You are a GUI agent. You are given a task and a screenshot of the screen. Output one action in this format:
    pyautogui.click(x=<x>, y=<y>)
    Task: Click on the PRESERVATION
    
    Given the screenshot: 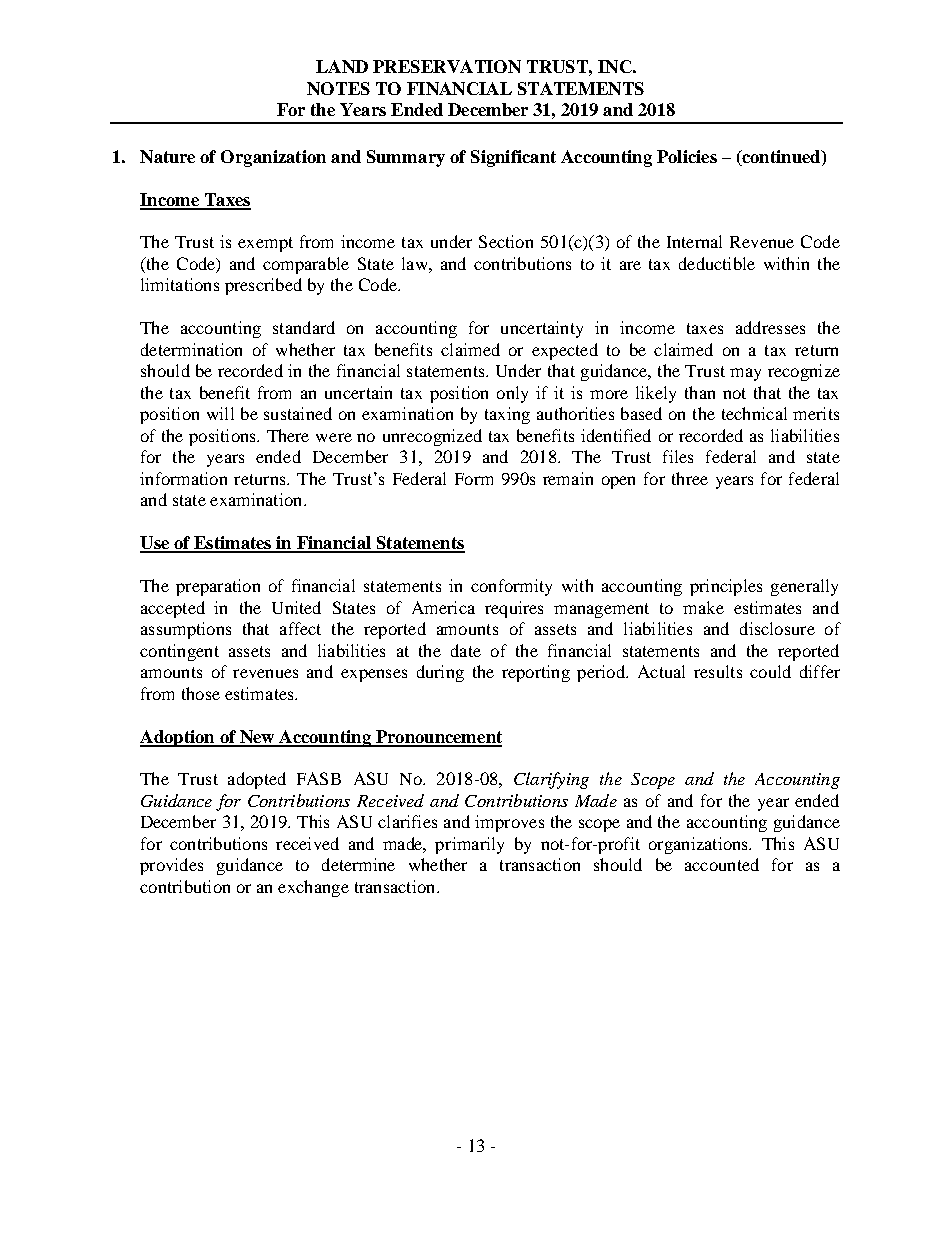 What is the action you would take?
    pyautogui.click(x=447, y=66)
